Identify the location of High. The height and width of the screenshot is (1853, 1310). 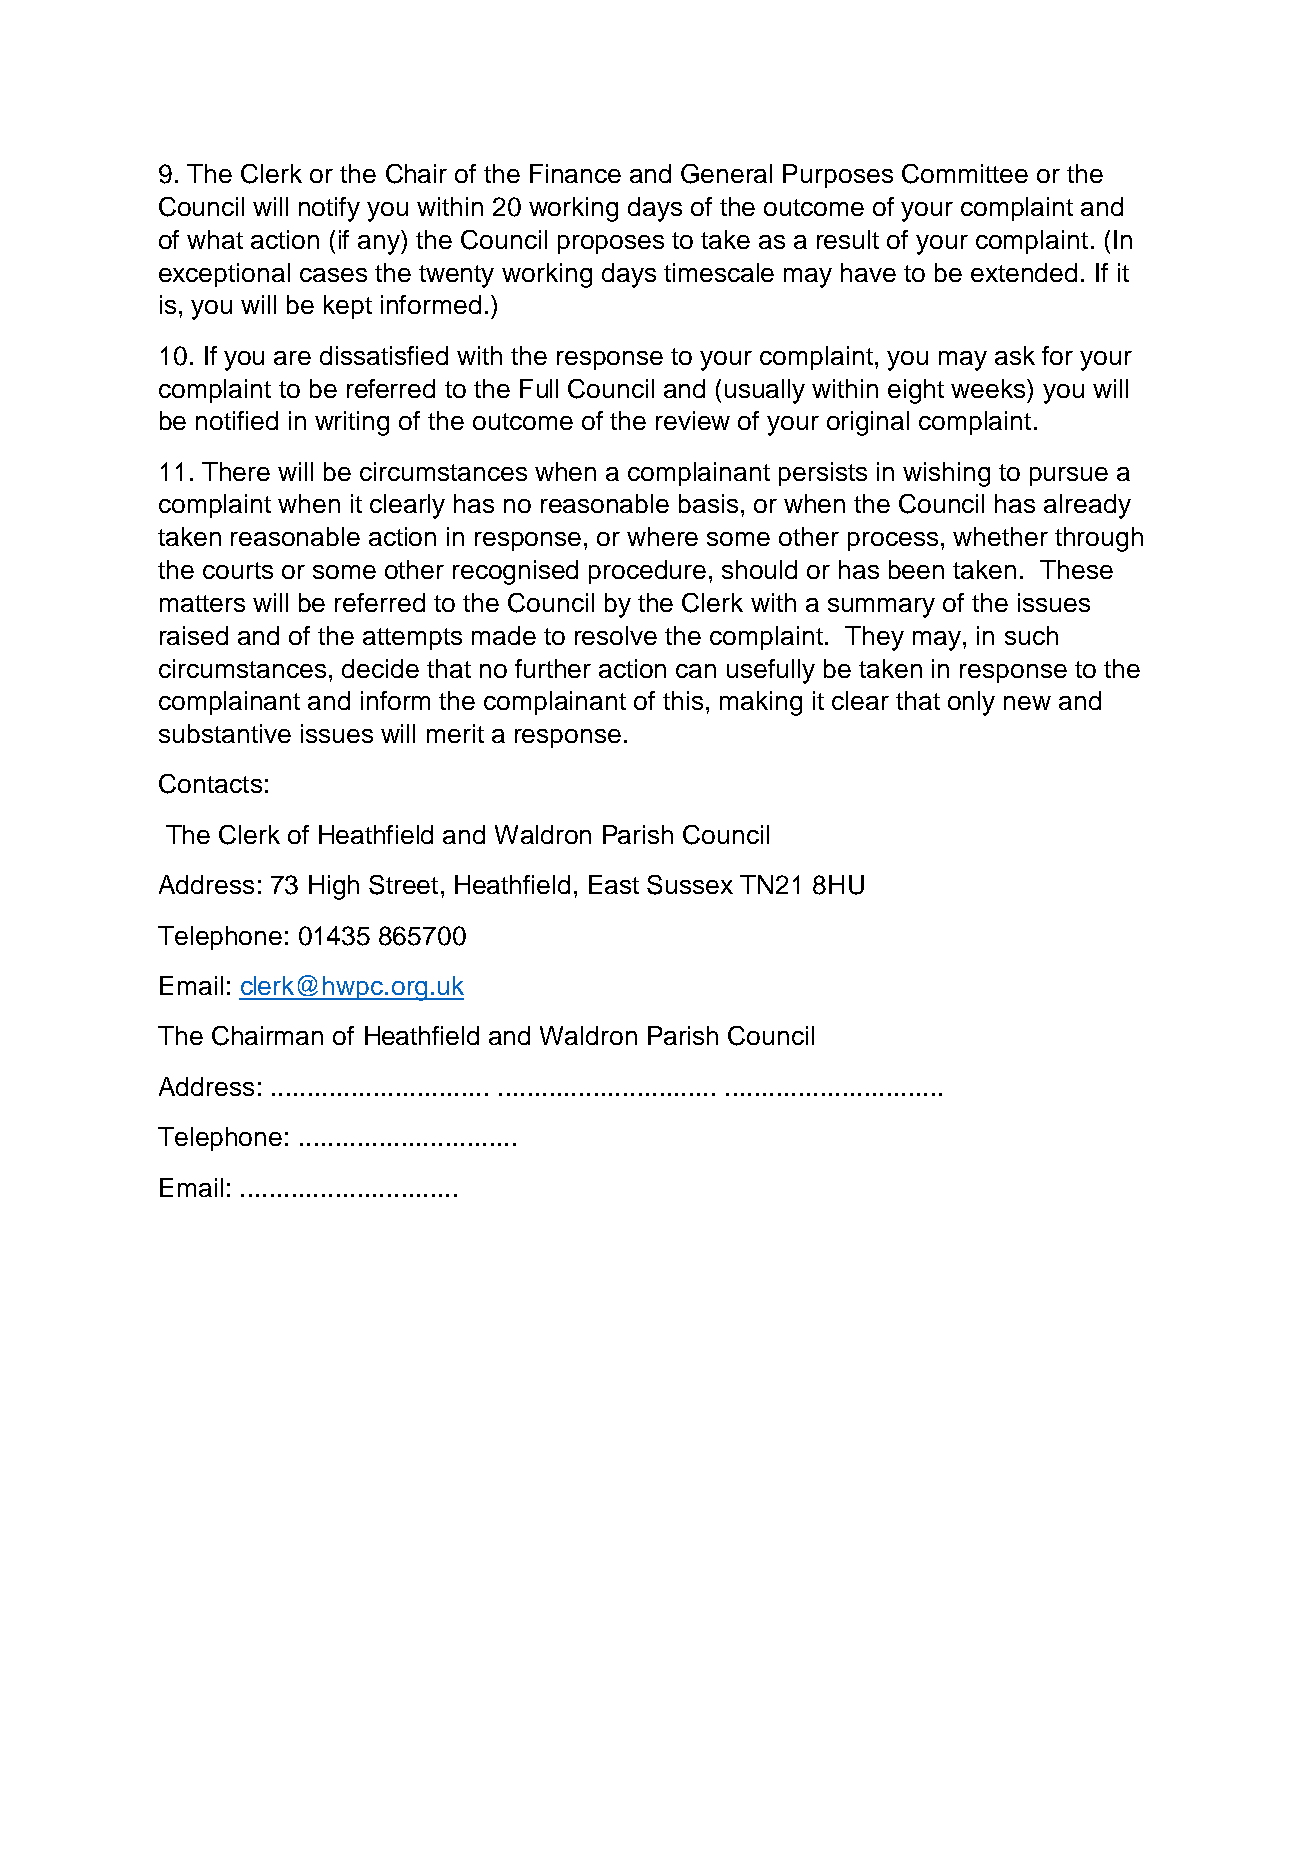
(334, 887).
